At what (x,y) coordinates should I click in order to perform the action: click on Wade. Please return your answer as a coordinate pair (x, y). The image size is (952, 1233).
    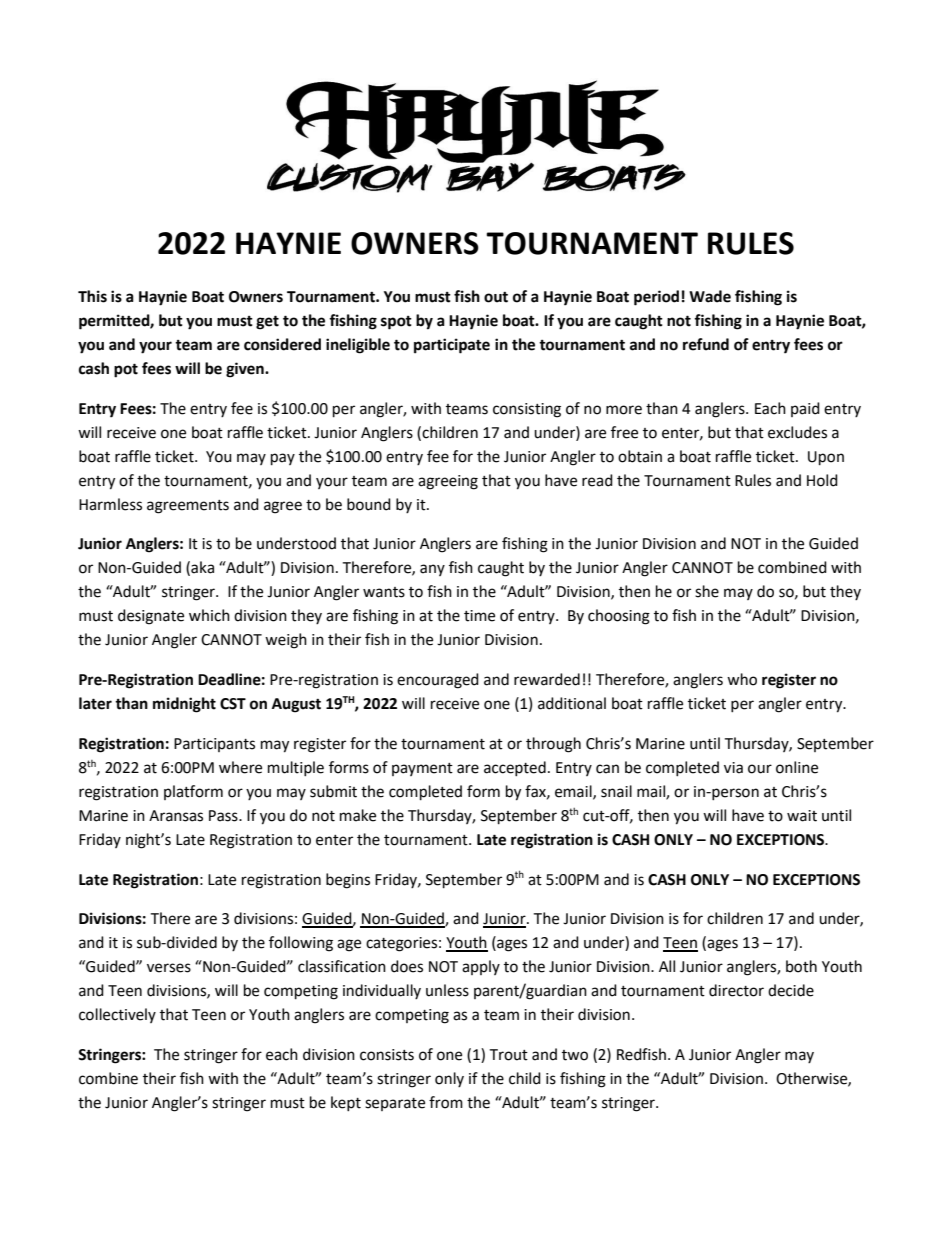
    Looking at the image, I should click on (710, 296).
